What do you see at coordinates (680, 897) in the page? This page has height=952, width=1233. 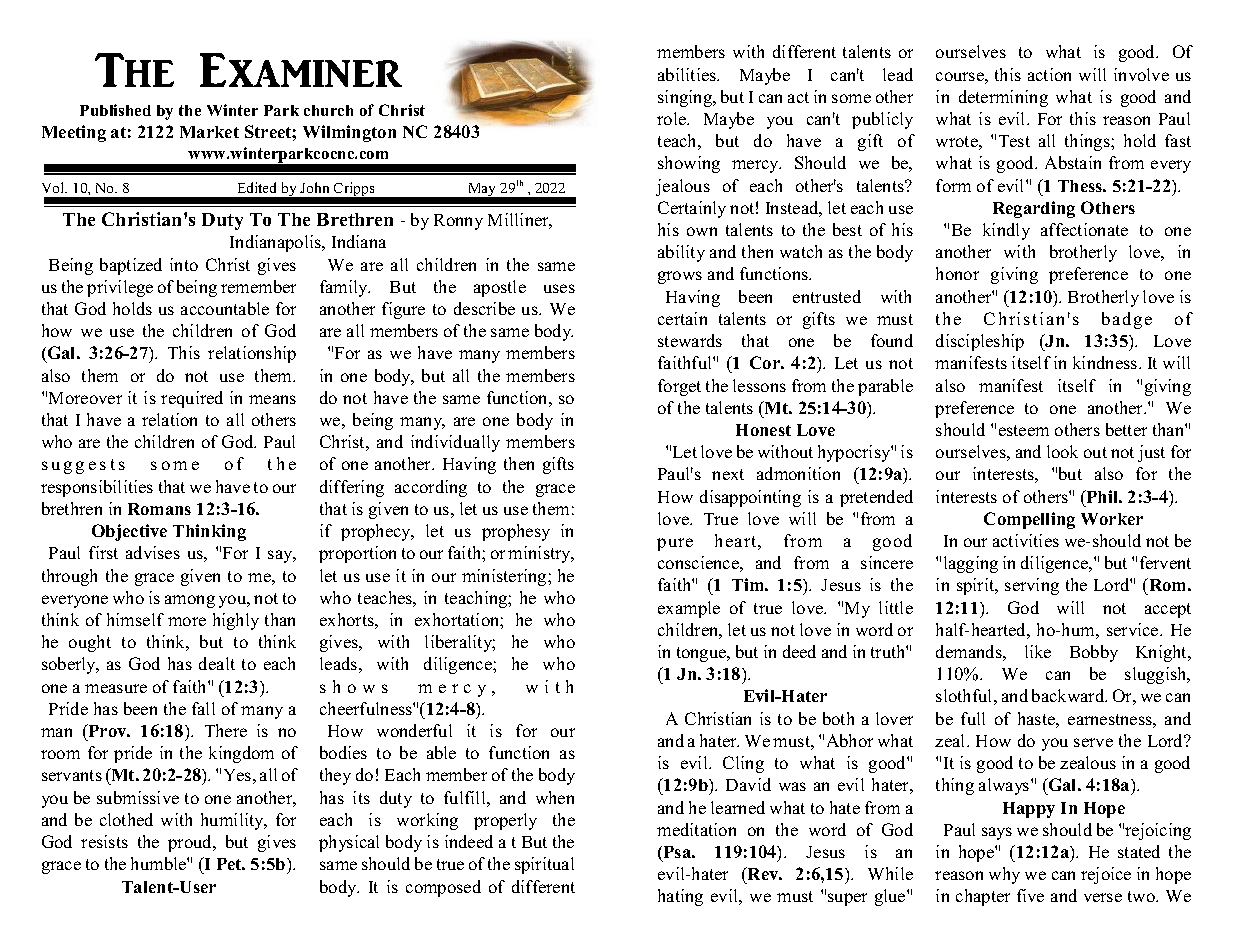 I see `hating` at bounding box center [680, 897].
